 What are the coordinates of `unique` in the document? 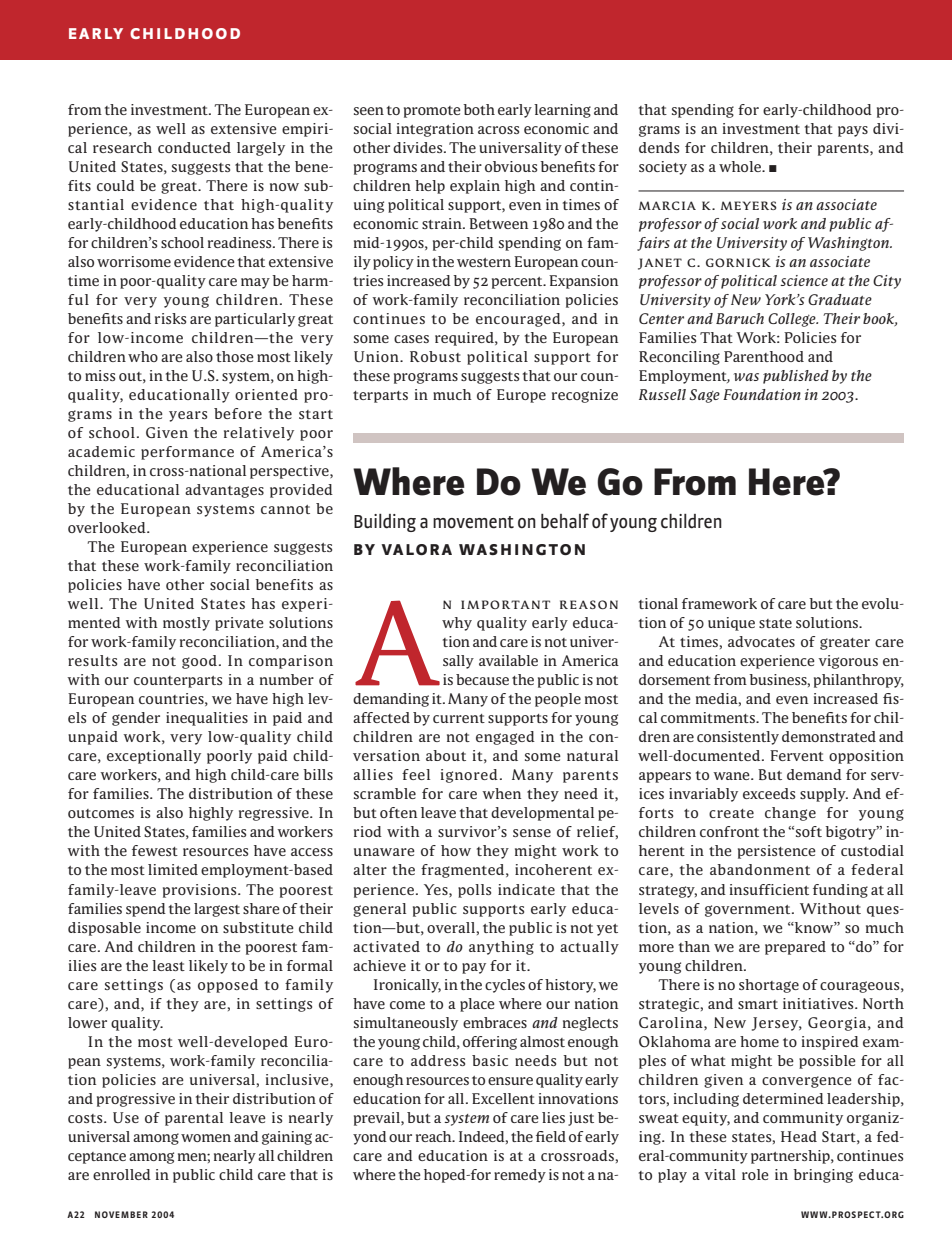 It's located at (731, 624).
